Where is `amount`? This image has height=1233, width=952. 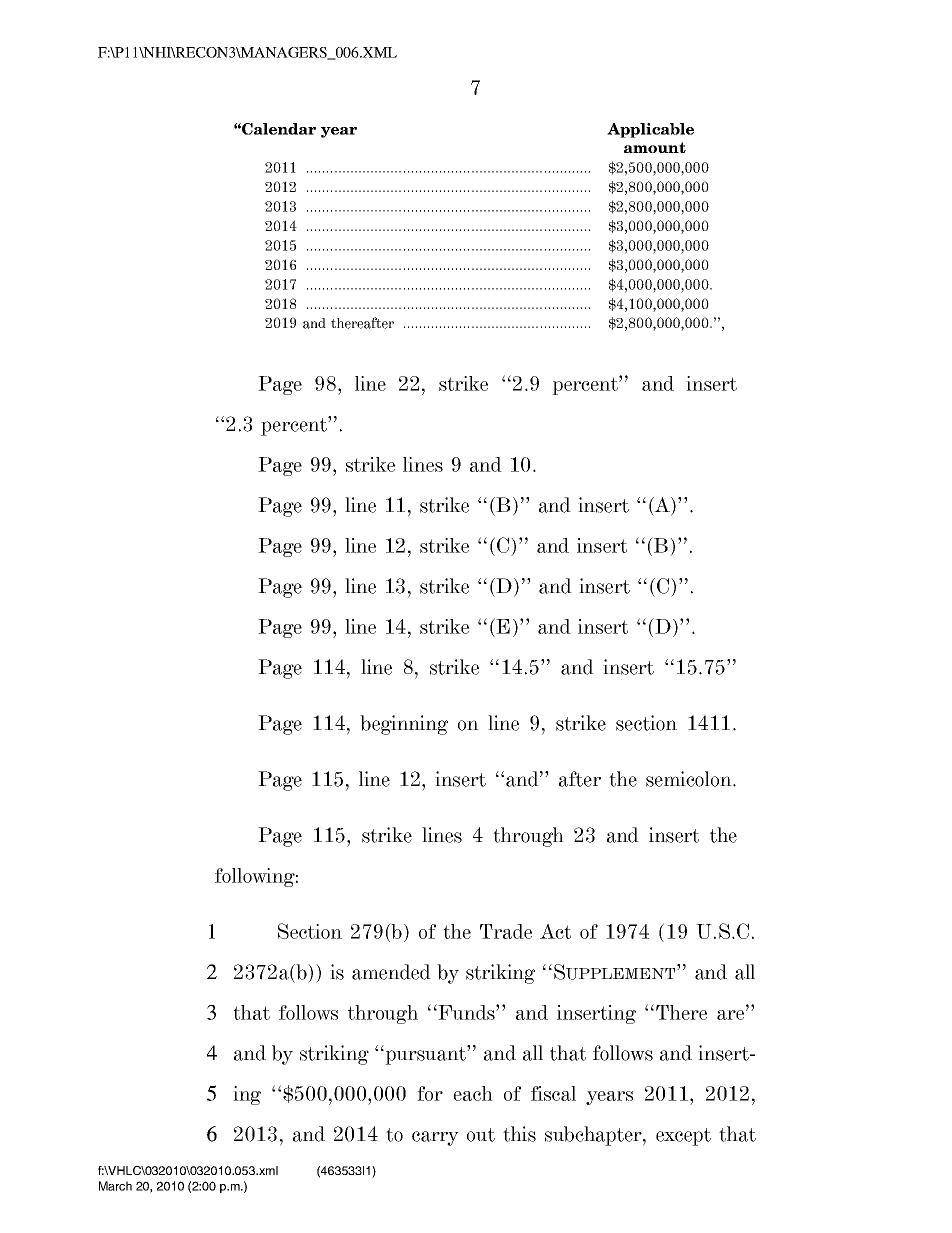
amount is located at coordinates (655, 147).
